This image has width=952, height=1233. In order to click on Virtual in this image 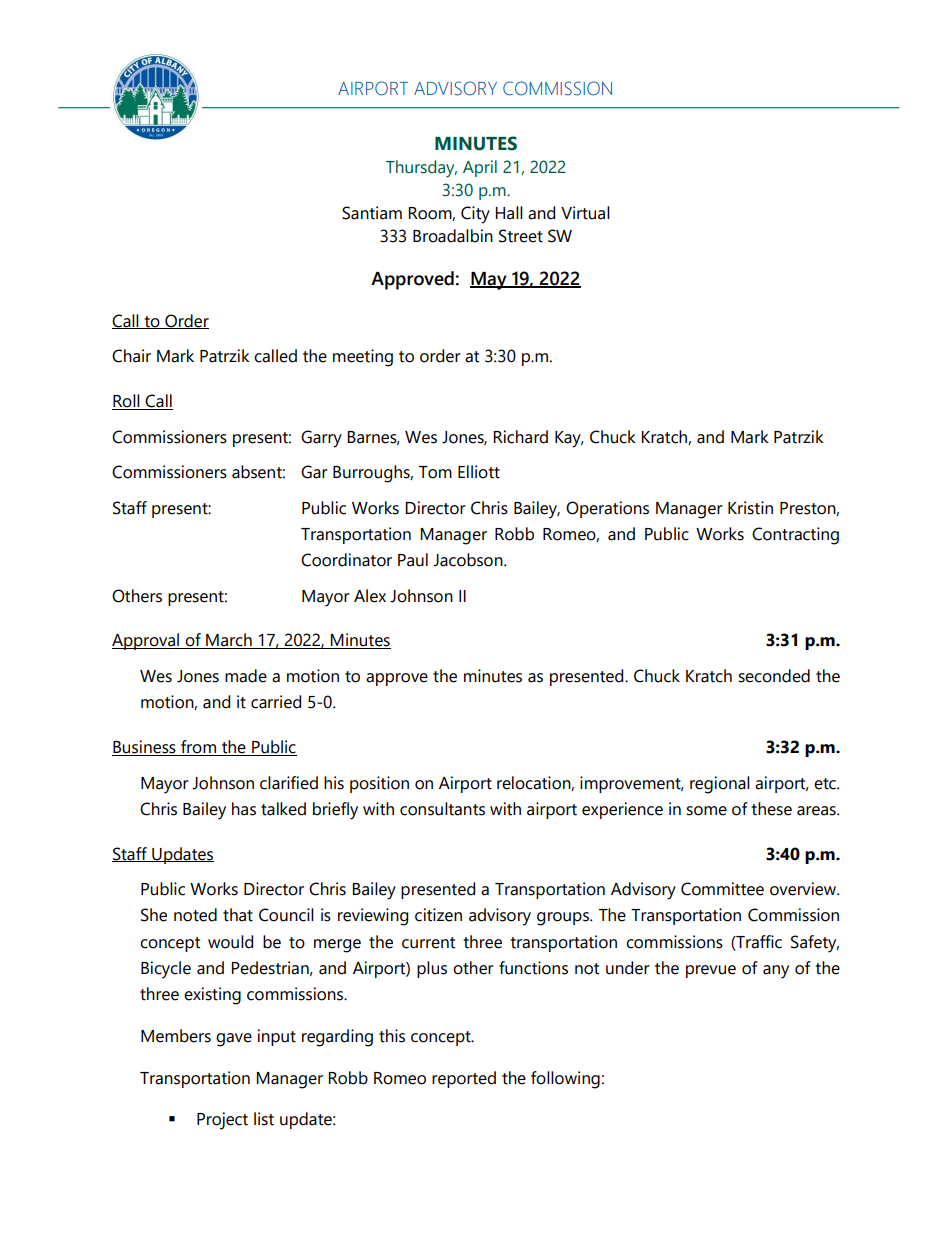, I will do `click(585, 213)`.
